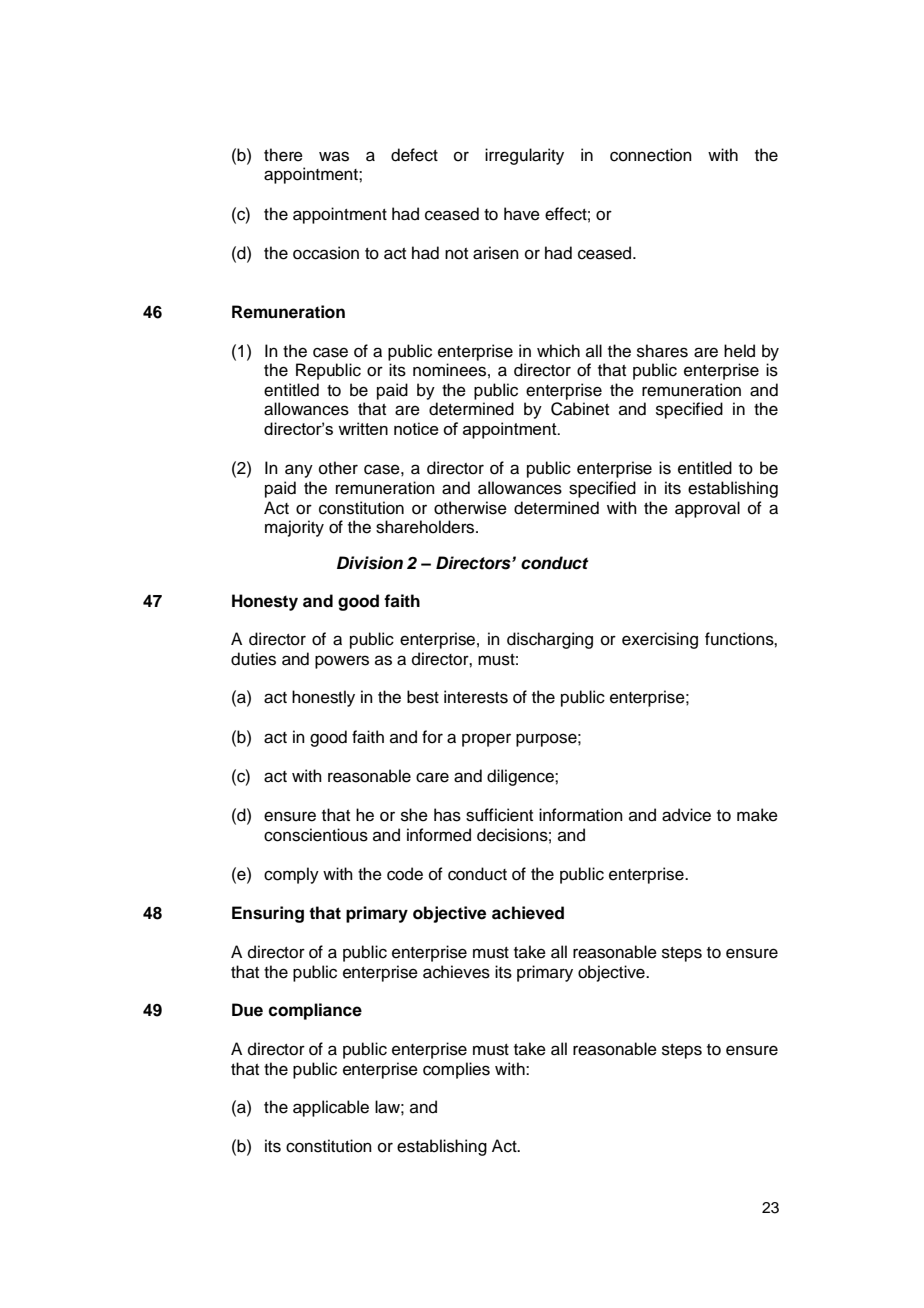 The width and height of the screenshot is (924, 1308). What do you see at coordinates (456, 1070) in the screenshot?
I see `complies` at bounding box center [456, 1070].
